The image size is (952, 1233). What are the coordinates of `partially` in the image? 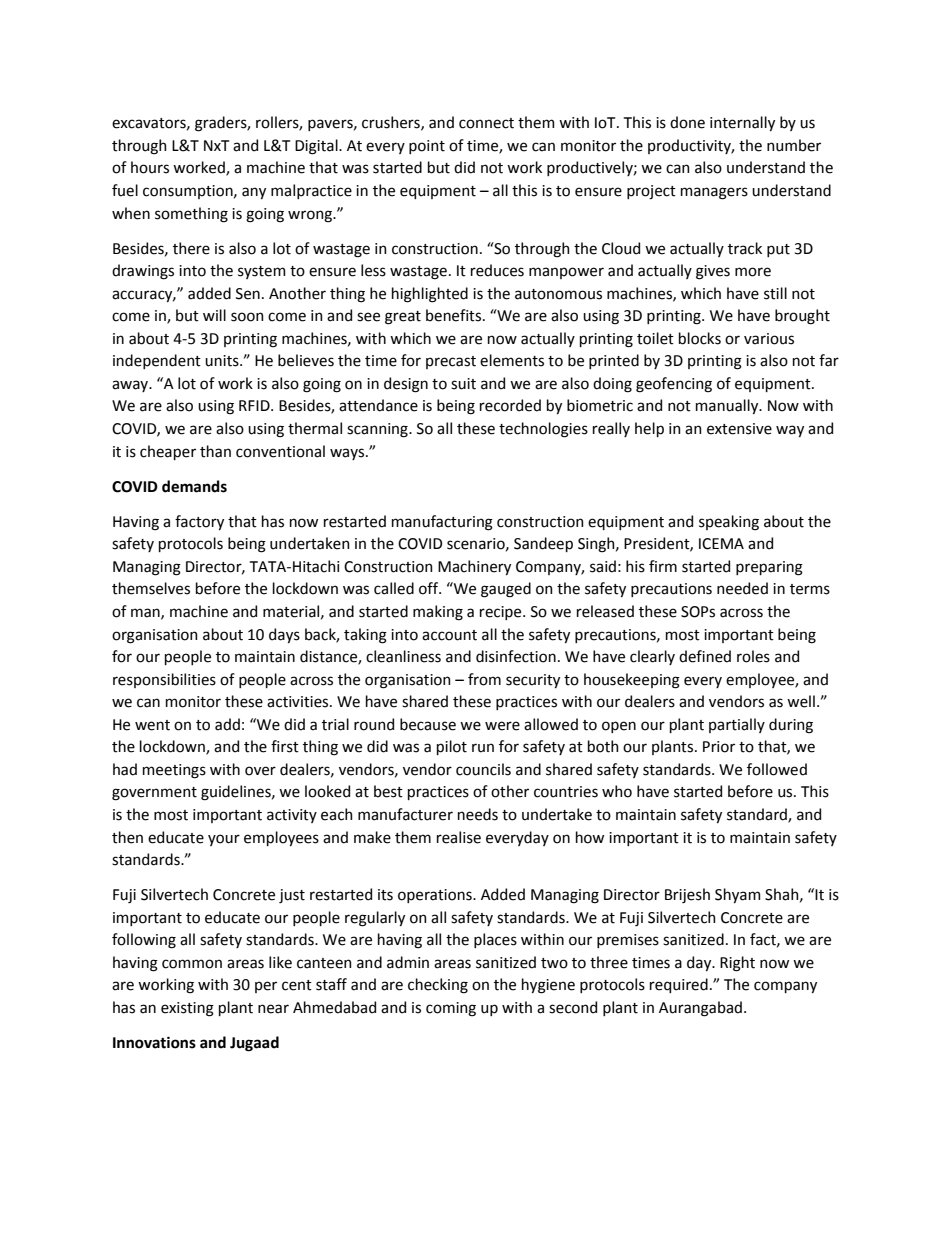 It's located at (737, 725).
